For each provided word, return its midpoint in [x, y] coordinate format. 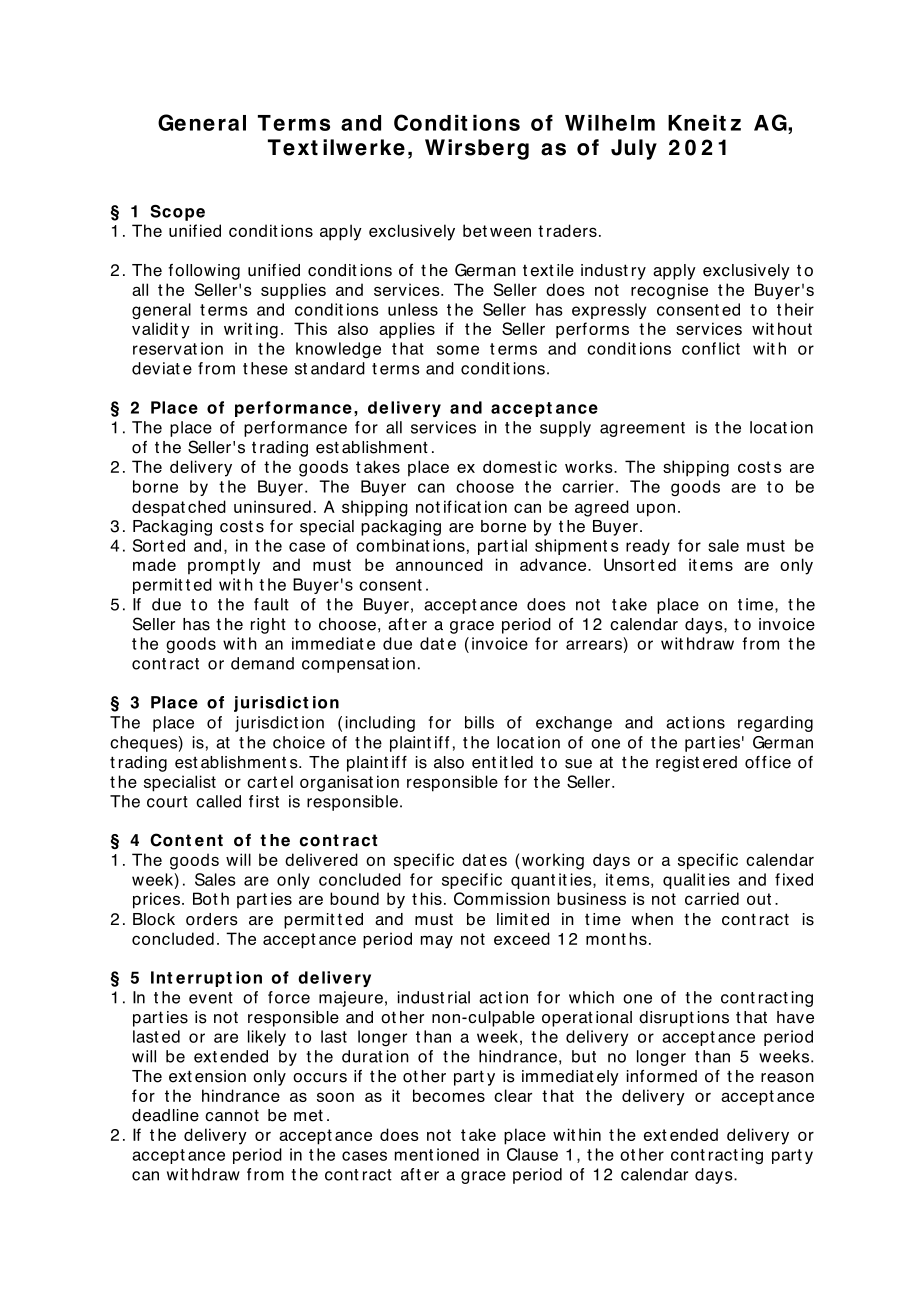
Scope [178, 213]
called [218, 801]
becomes [449, 1095]
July [634, 149]
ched [207, 506]
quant [533, 881]
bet [475, 230]
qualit [684, 881]
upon [656, 510]
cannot [232, 1115]
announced [439, 564]
